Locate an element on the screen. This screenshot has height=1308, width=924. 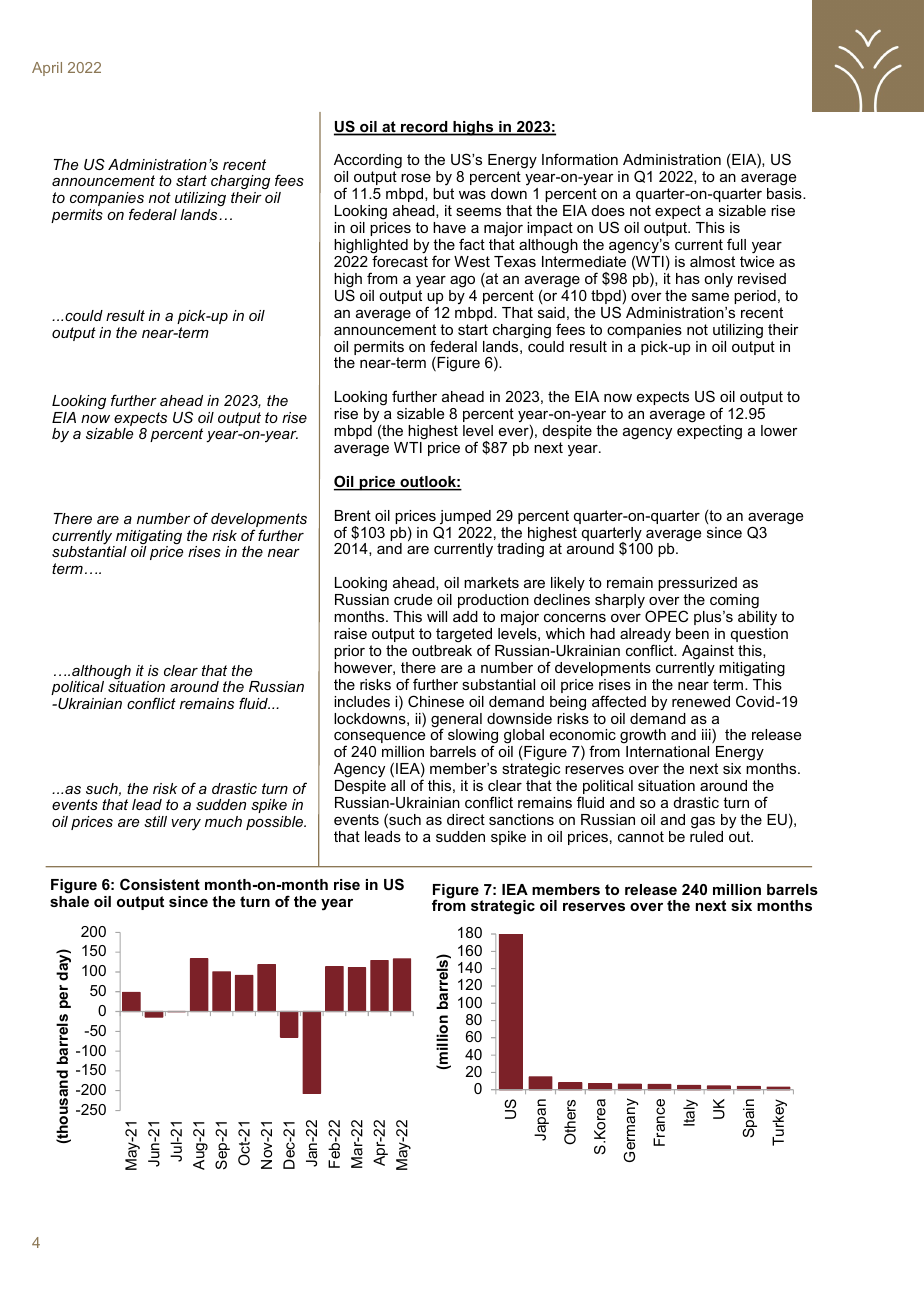
Consistent is located at coordinates (160, 884).
